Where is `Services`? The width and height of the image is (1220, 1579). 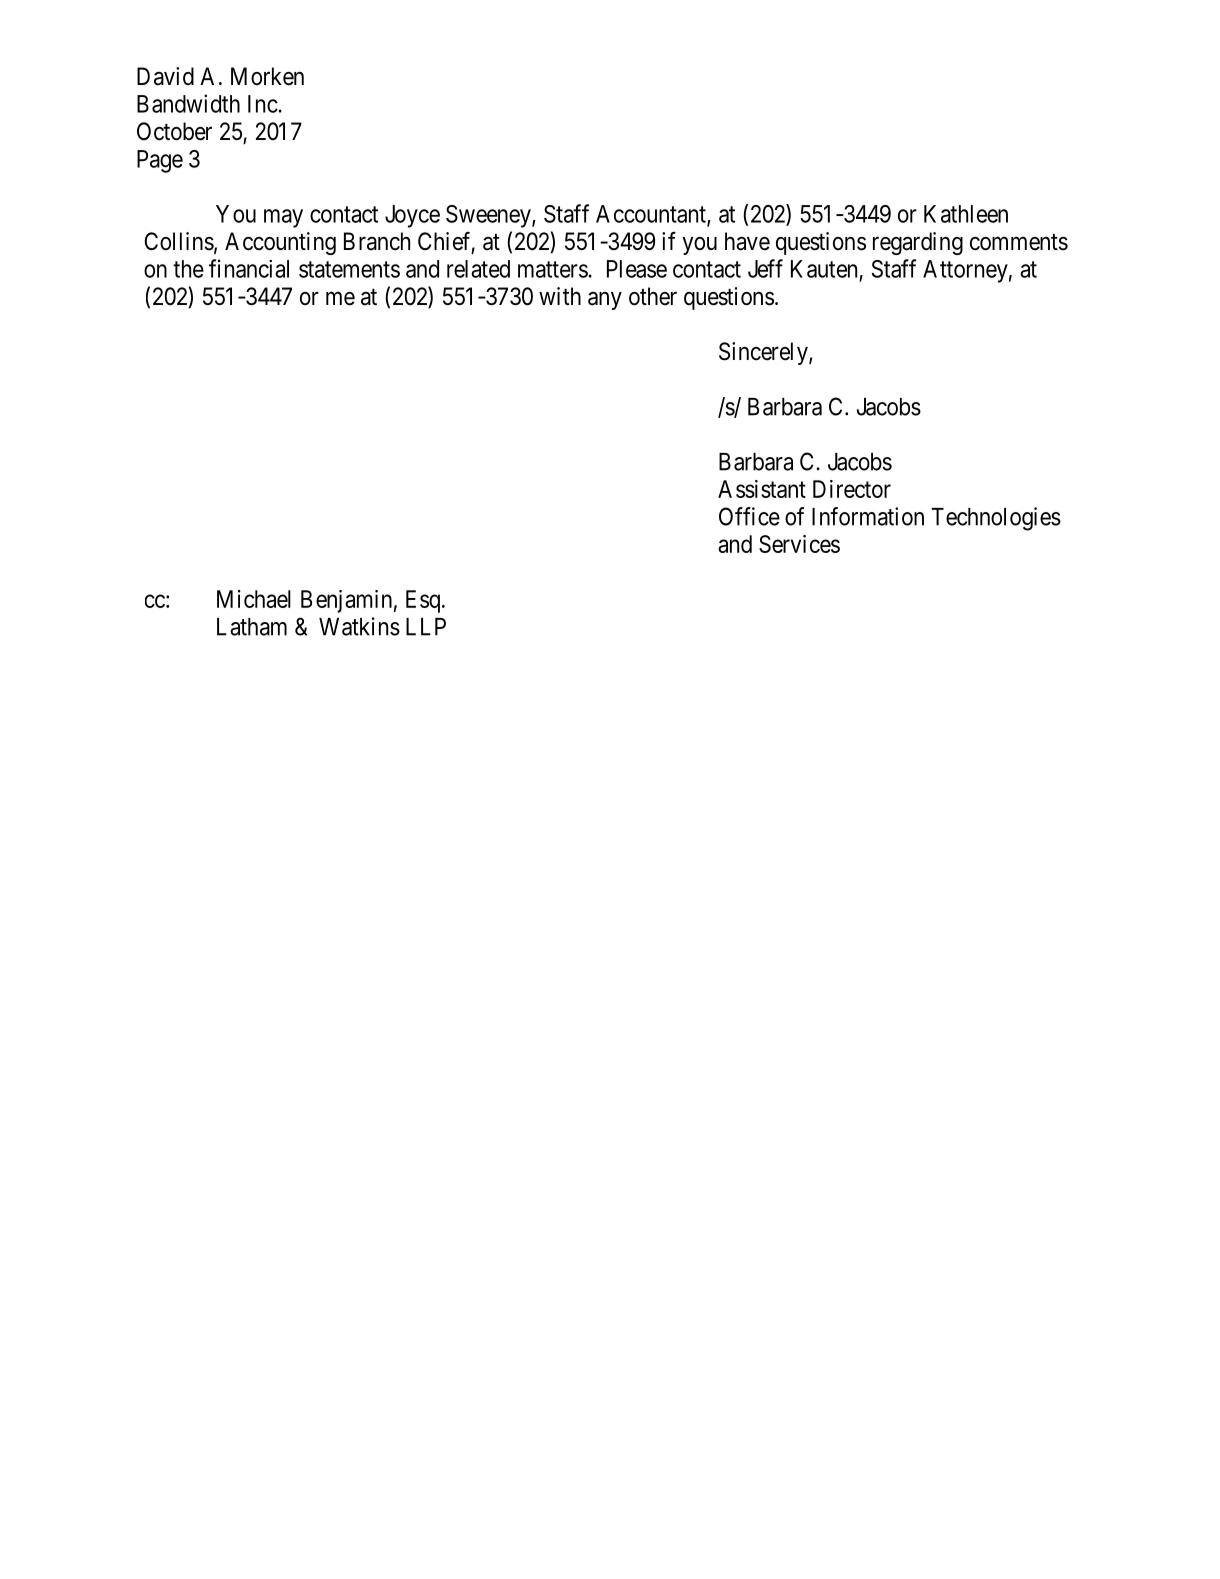 Services is located at coordinates (799, 544).
